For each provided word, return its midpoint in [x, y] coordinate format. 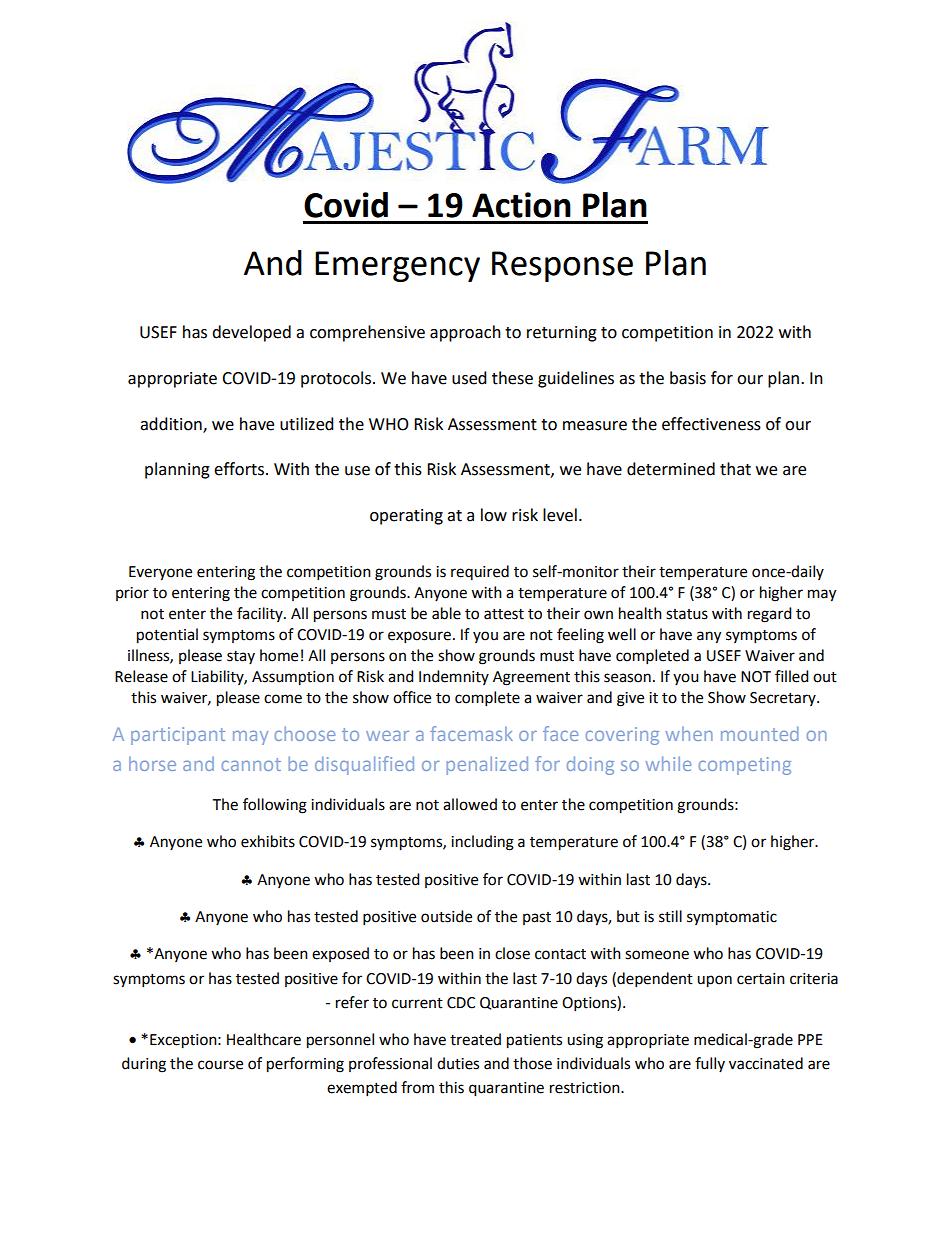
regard [770, 615]
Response [562, 266]
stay [241, 657]
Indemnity [454, 677]
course [220, 1065]
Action [521, 205]
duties [458, 1063]
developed [251, 333]
